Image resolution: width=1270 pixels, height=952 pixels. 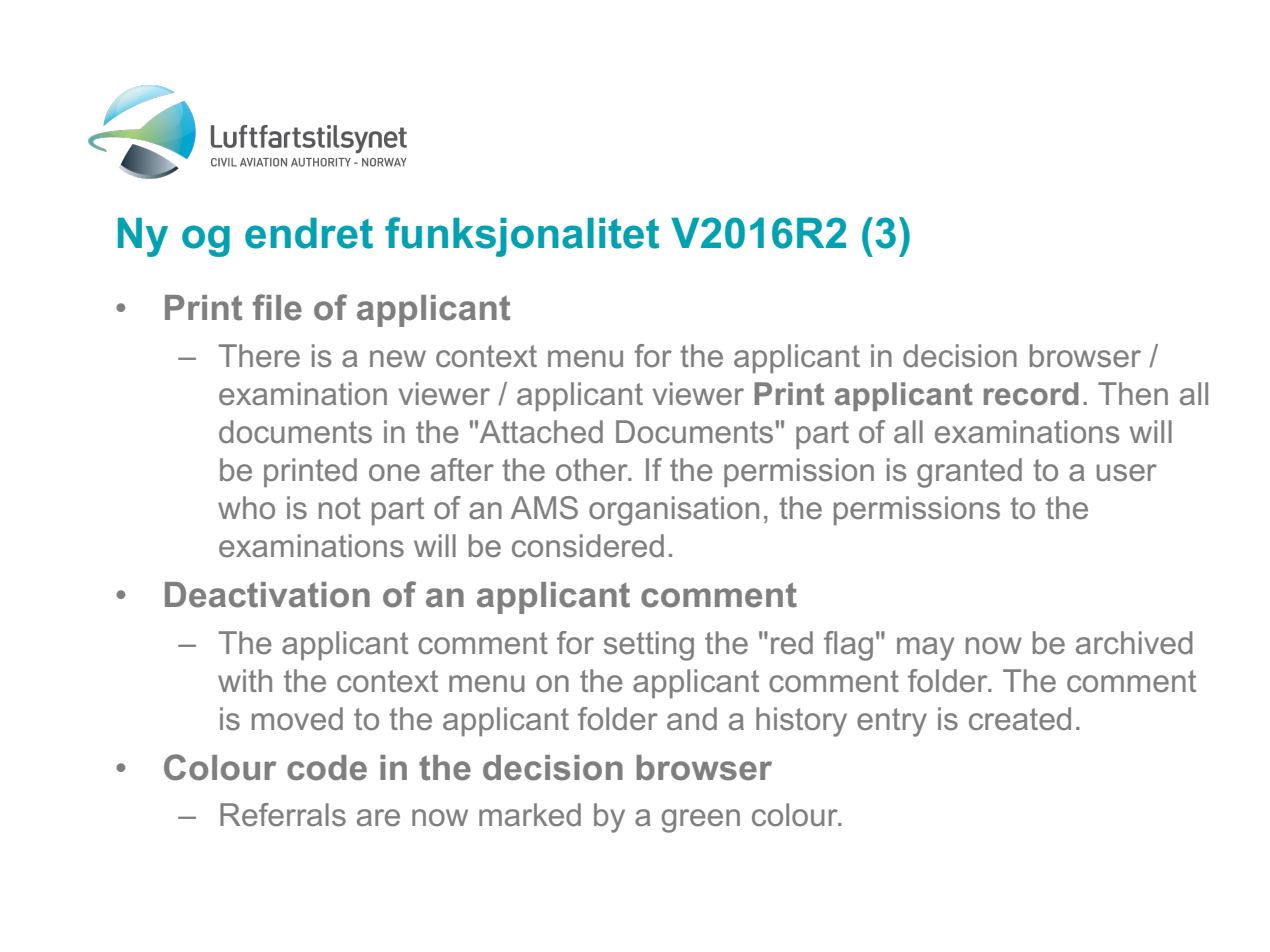 I want to click on created, so click(x=1020, y=719).
